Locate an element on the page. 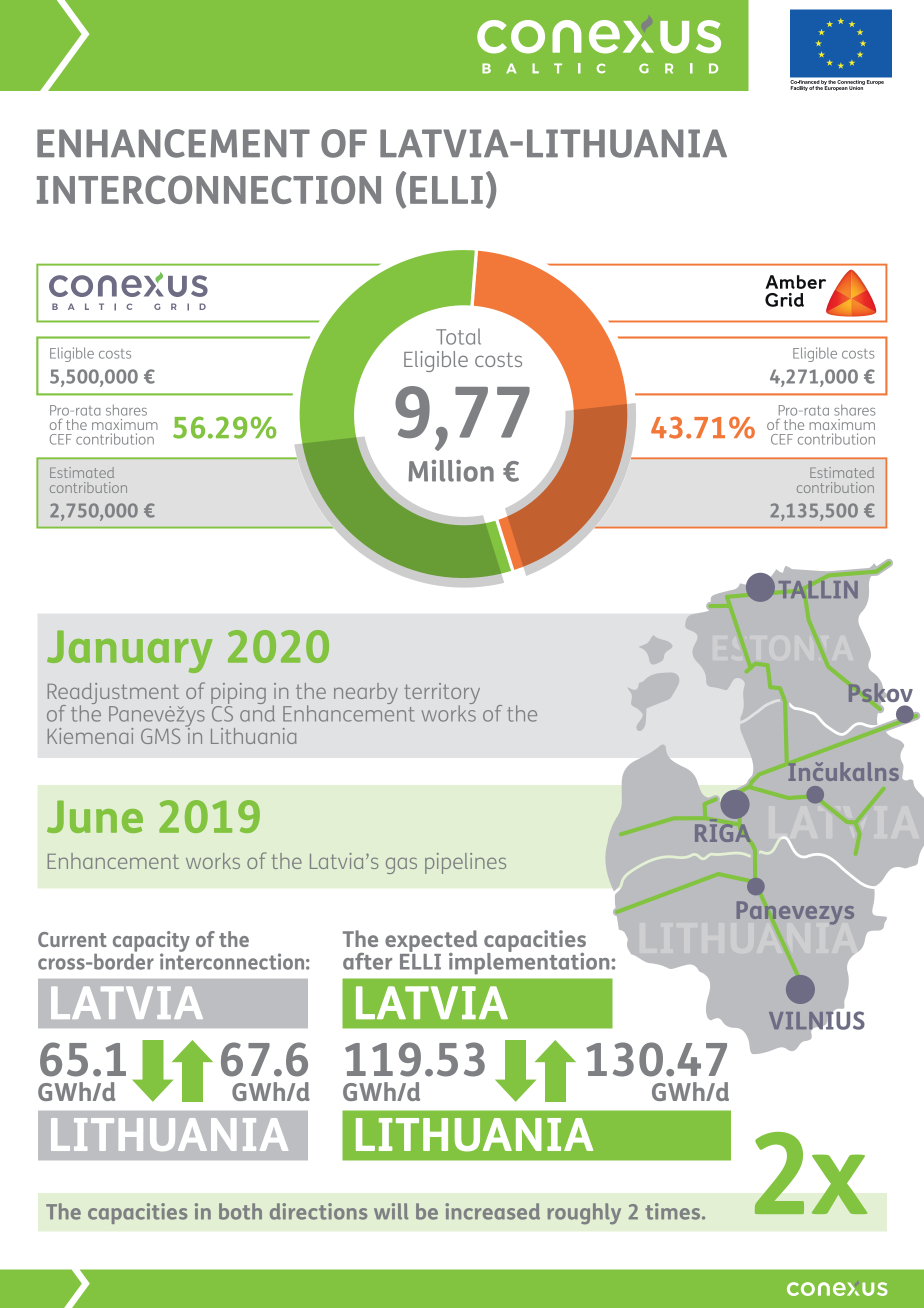 Image resolution: width=924 pixels, height=1308 pixels. January is located at coordinates (130, 651).
